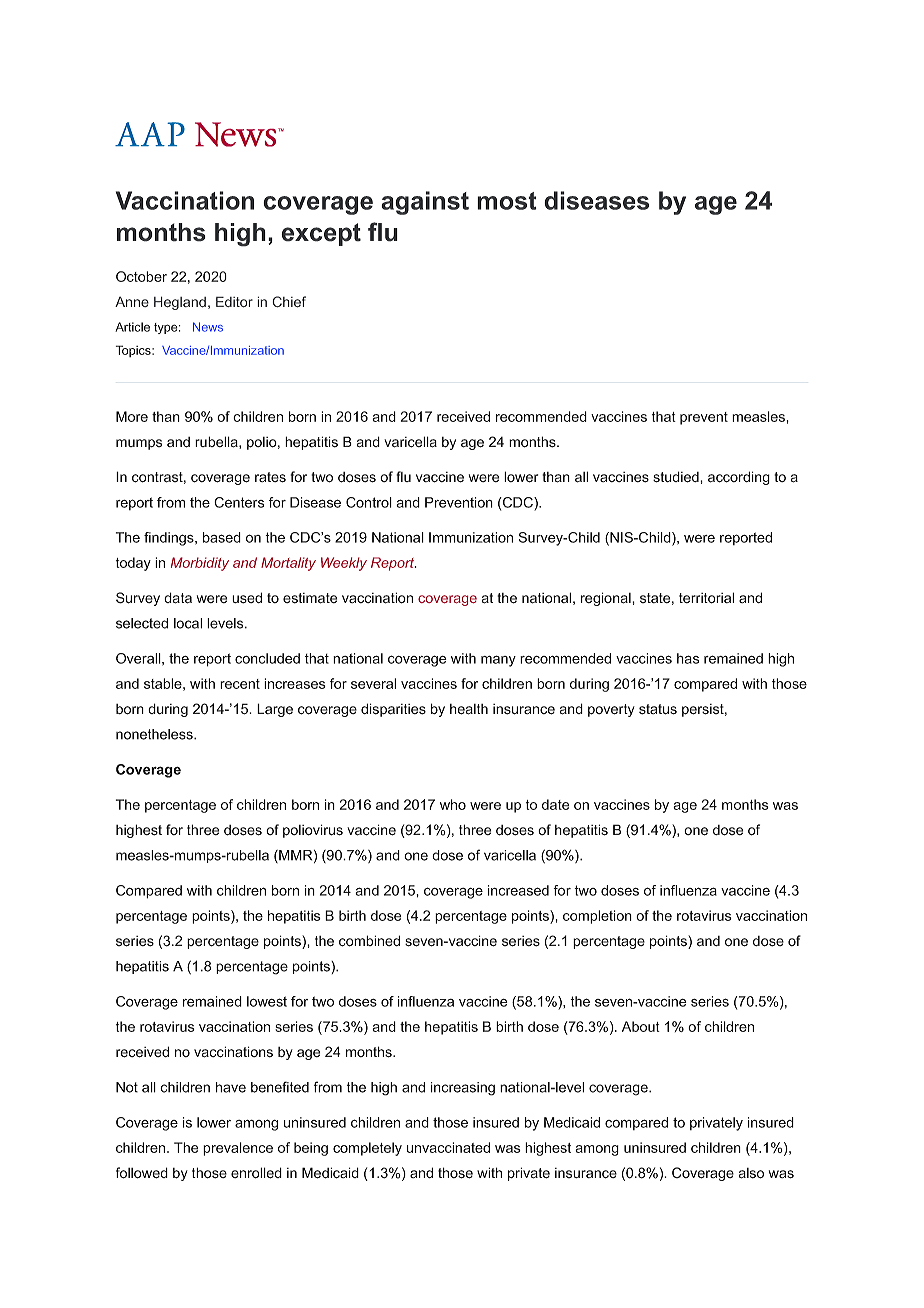  I want to click on Control, so click(369, 502).
